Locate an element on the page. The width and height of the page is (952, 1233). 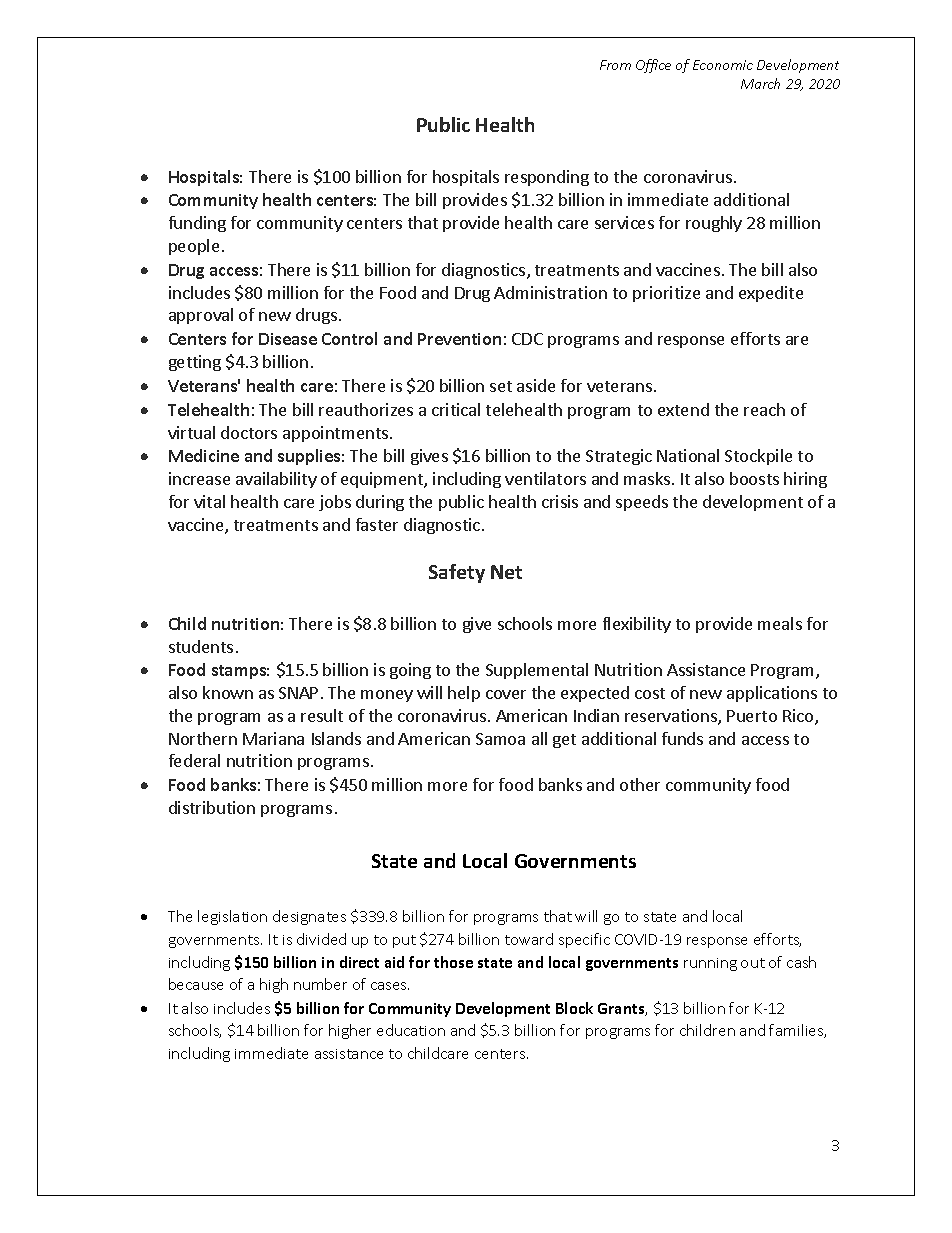
Net is located at coordinates (506, 572).
